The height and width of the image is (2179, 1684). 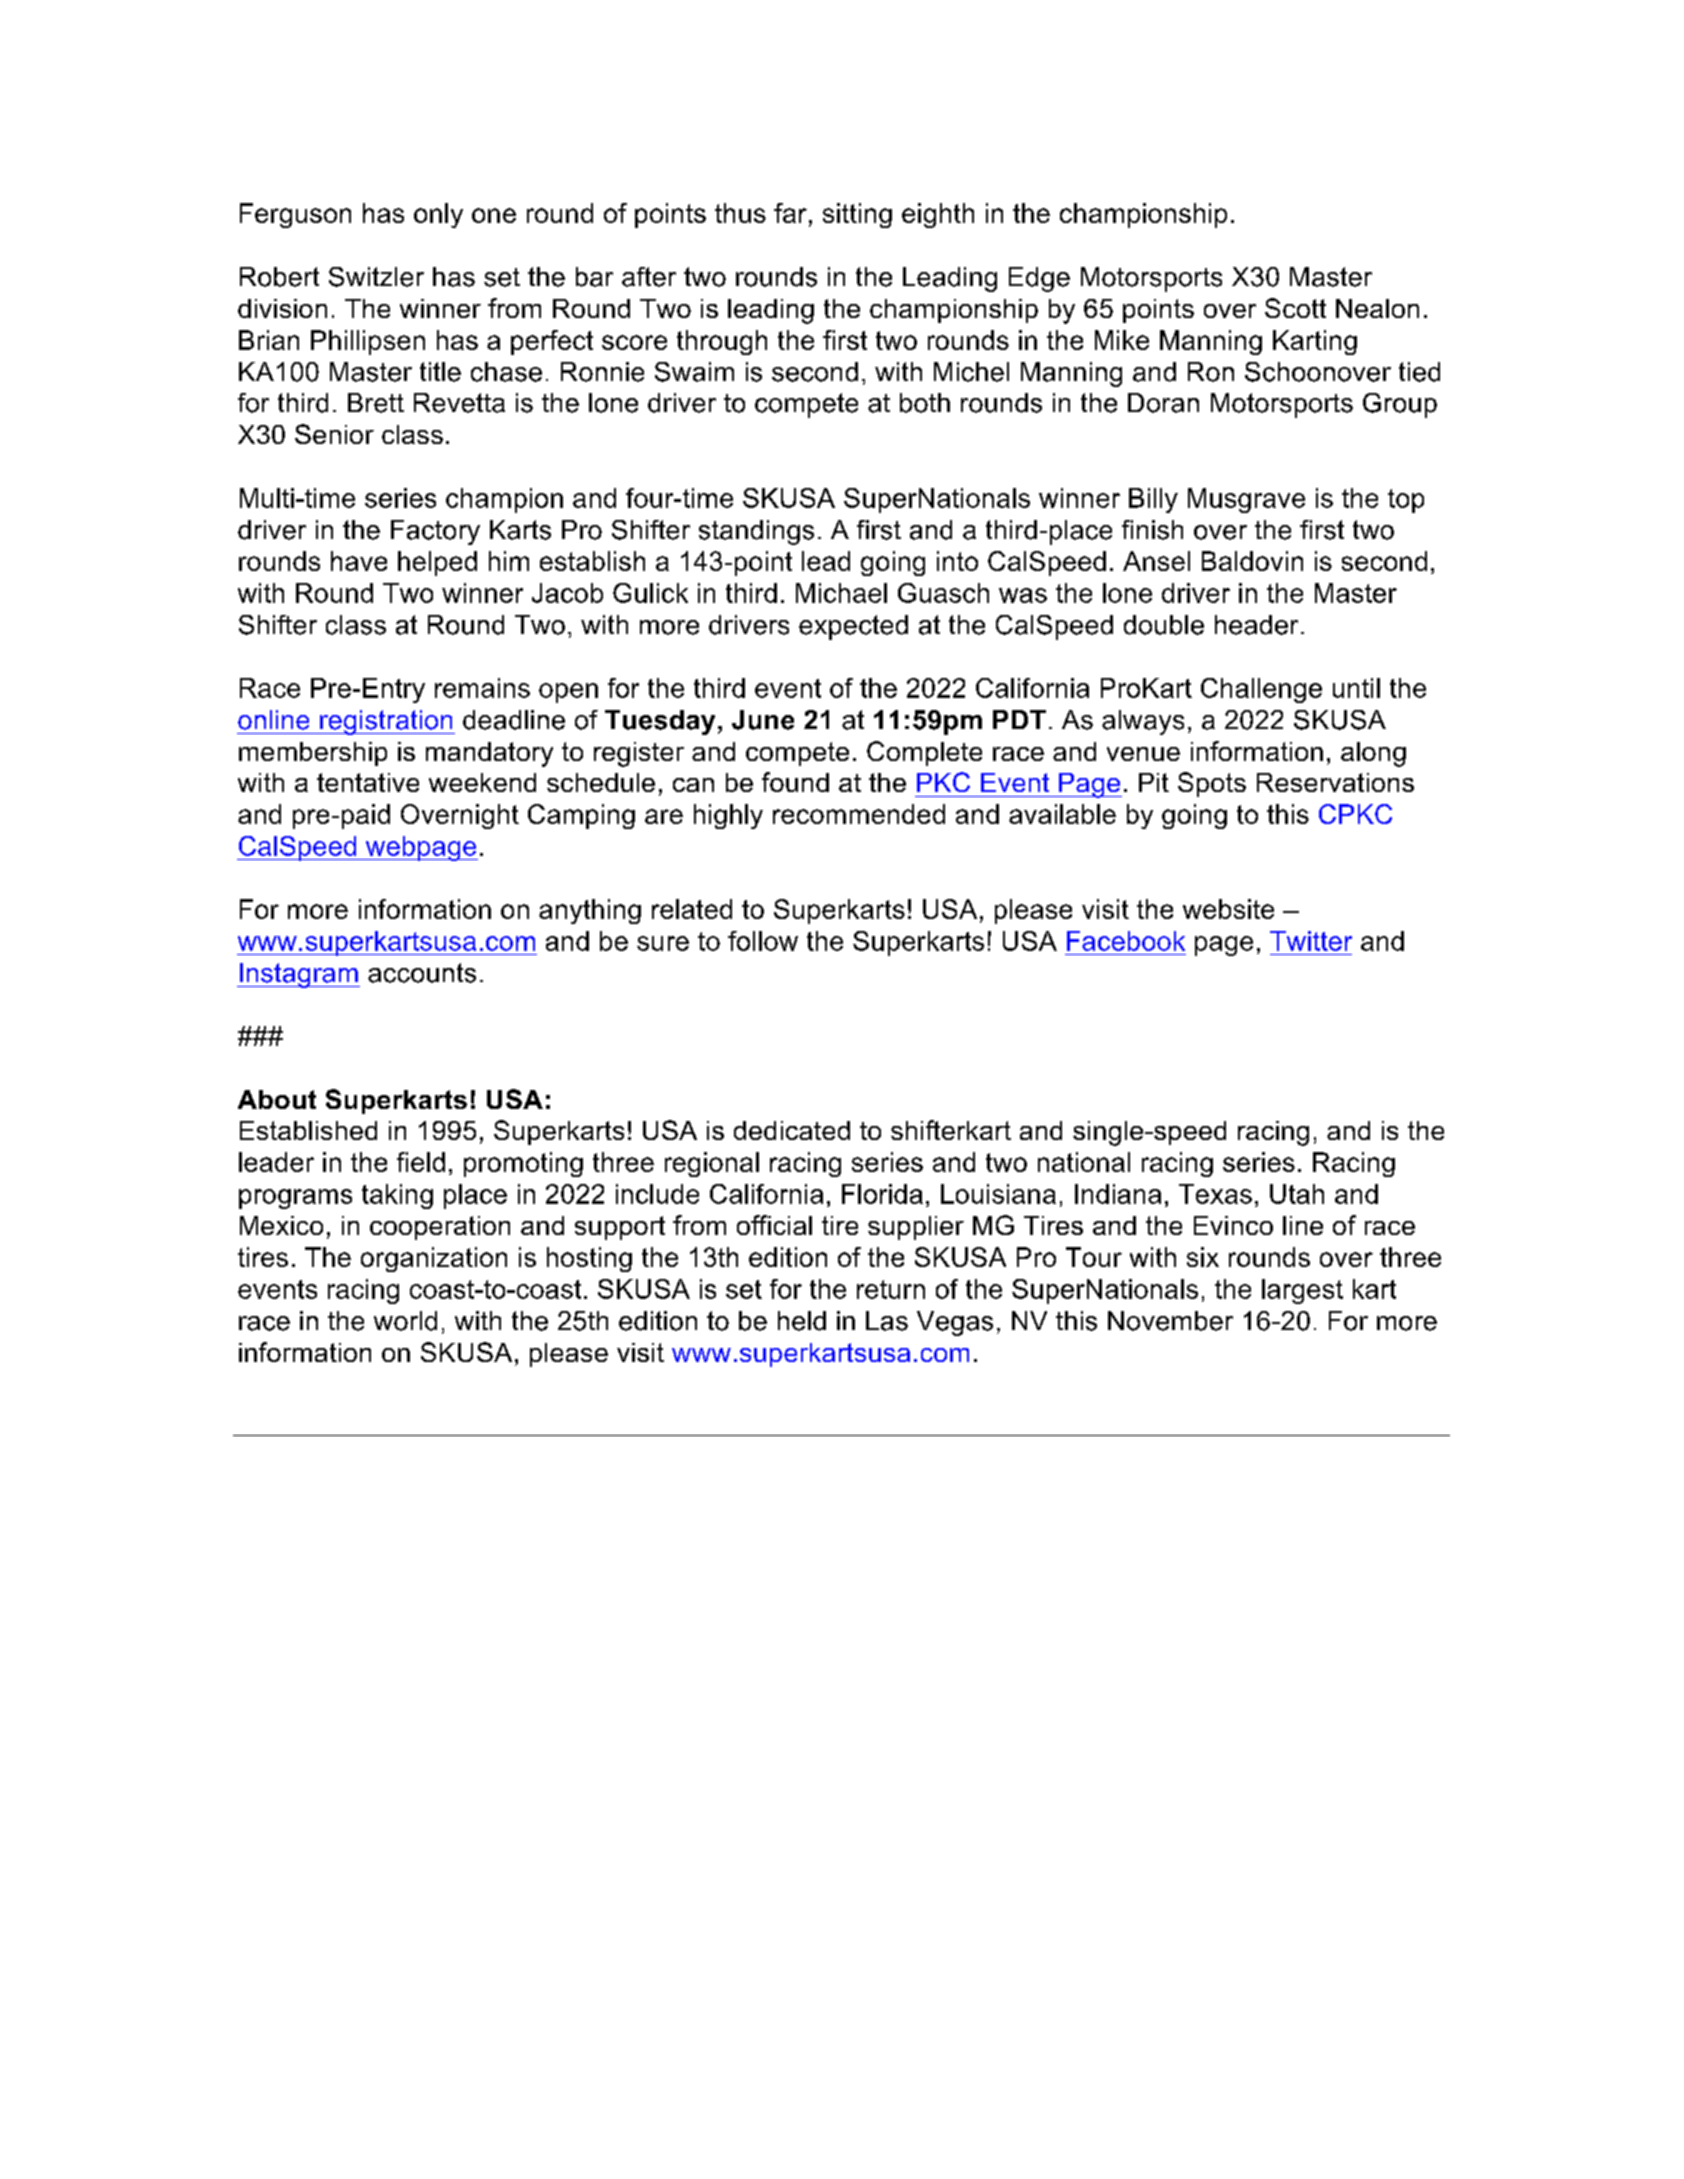 I want to click on largest, so click(x=1302, y=1291).
